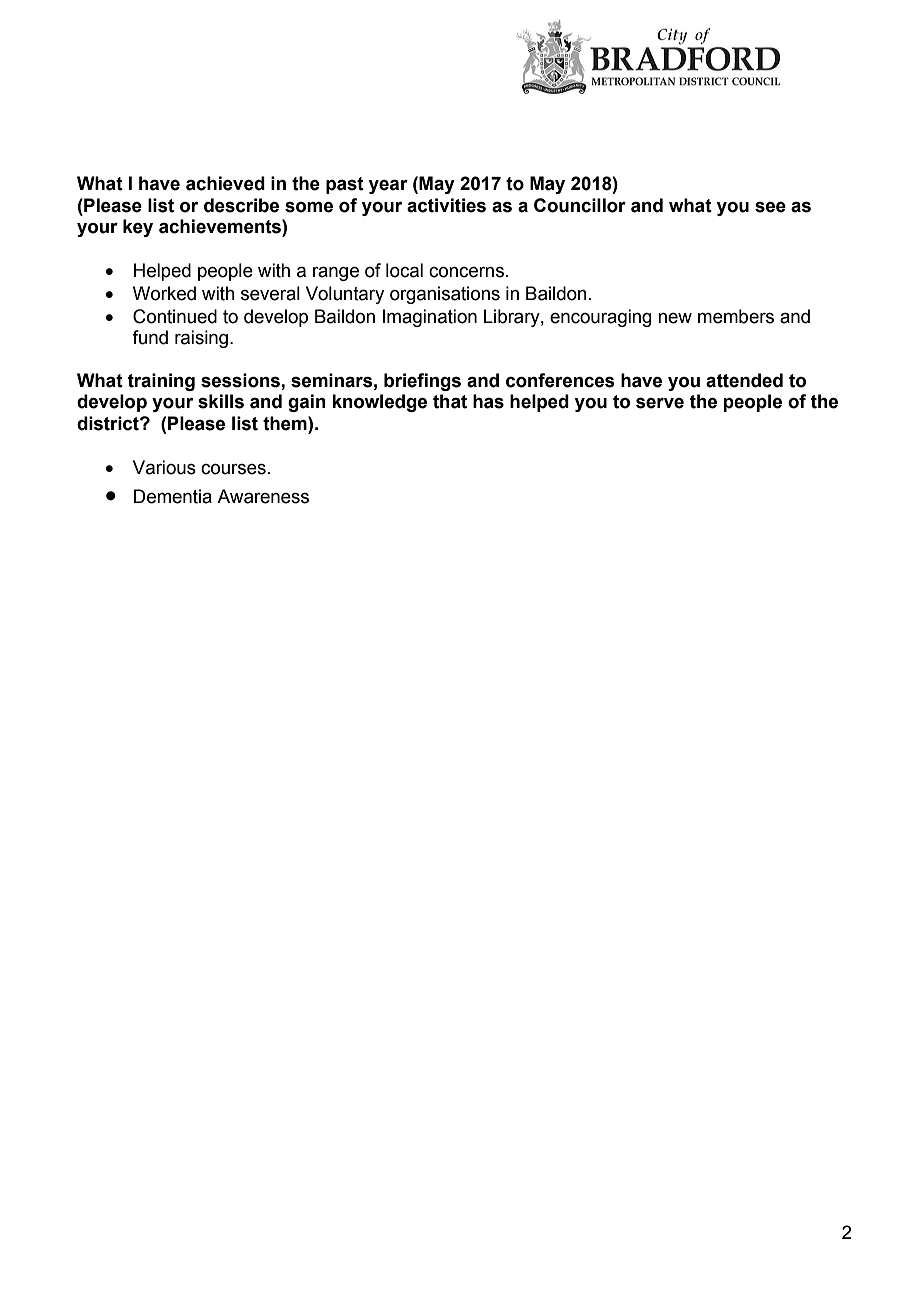 The image size is (924, 1308). What do you see at coordinates (446, 205) in the screenshot?
I see `activities` at bounding box center [446, 205].
